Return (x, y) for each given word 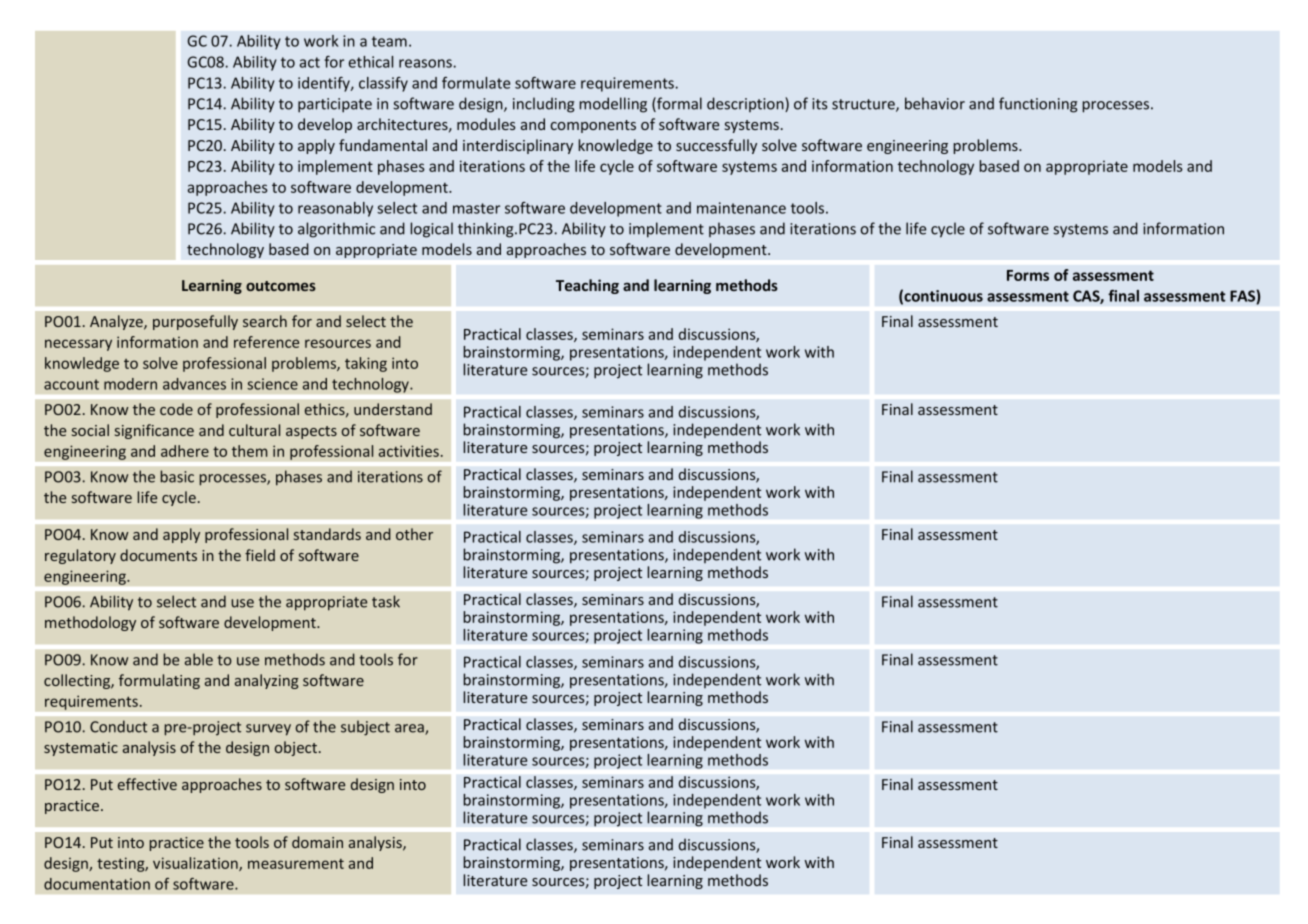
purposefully (195, 322)
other (414, 534)
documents (158, 555)
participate (335, 105)
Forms (1028, 275)
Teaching (587, 286)
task (386, 601)
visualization (196, 864)
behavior (935, 103)
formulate (476, 83)
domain (317, 842)
